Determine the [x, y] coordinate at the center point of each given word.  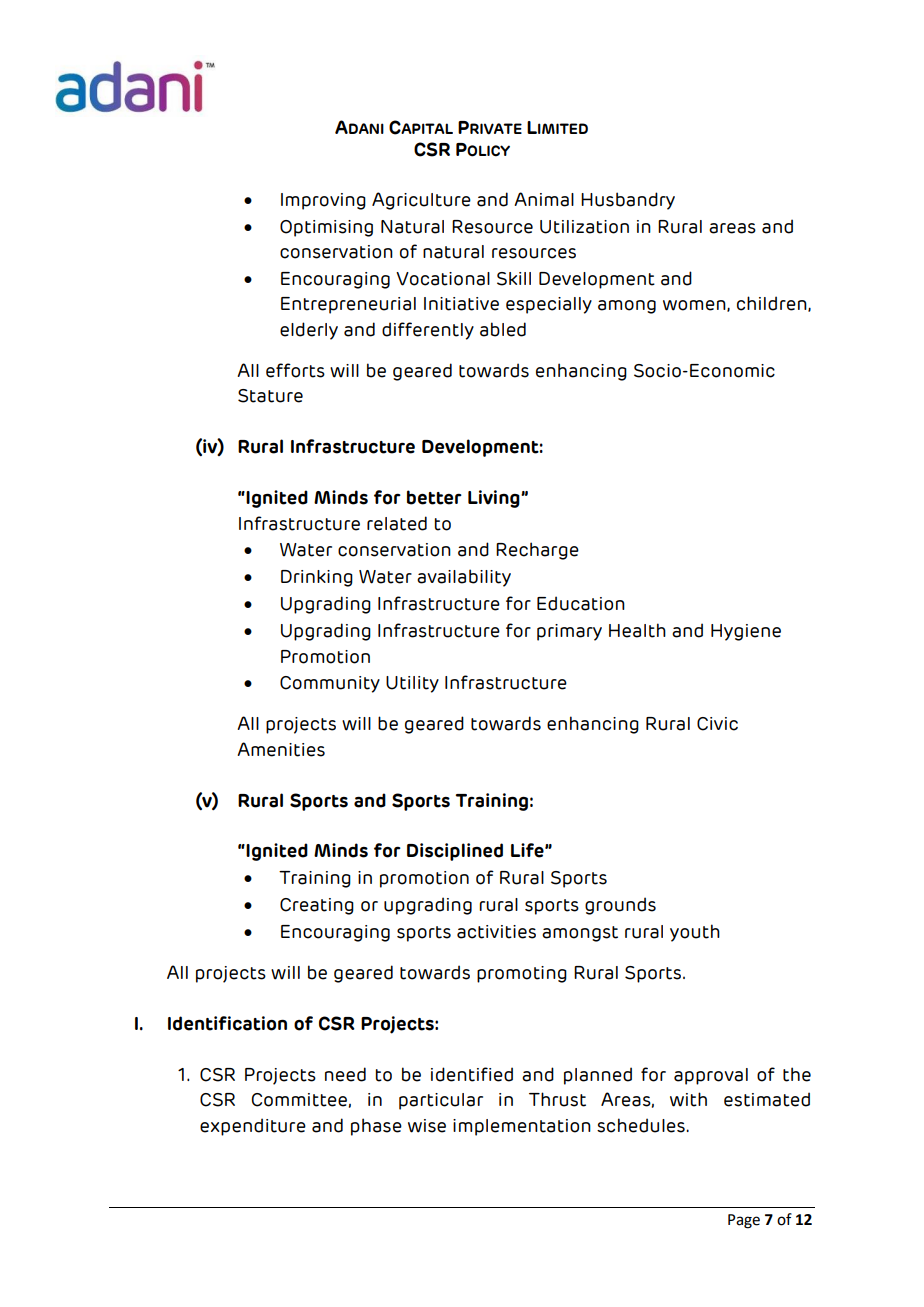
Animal [544, 199]
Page [744, 1221]
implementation [522, 1127]
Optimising [326, 228]
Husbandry [628, 201]
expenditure [253, 1127]
